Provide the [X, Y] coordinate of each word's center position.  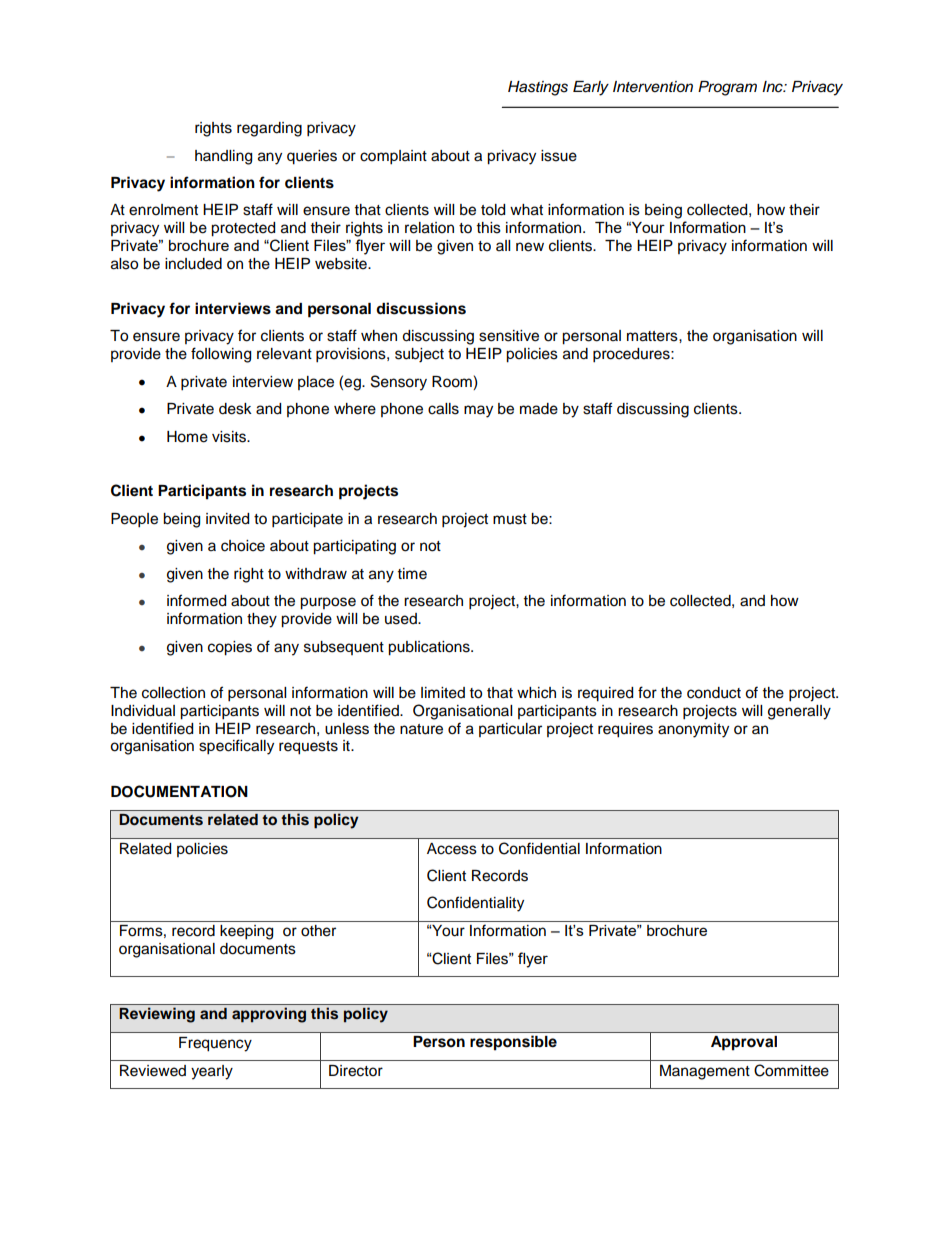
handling [223, 157]
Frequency [215, 1044]
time [412, 574]
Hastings [538, 88]
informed [196, 600]
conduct [714, 693]
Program [727, 88]
